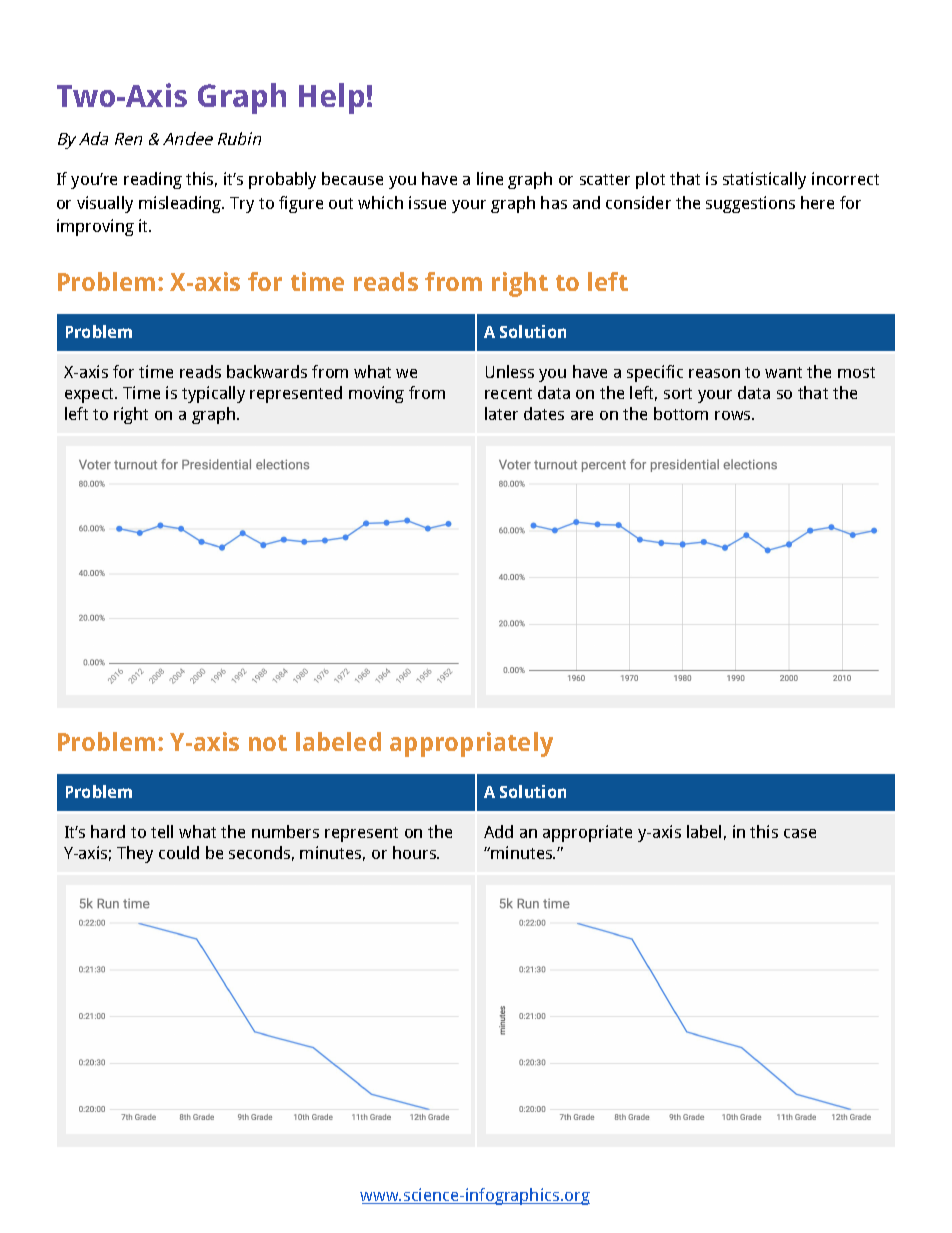  I want to click on later, so click(501, 413).
